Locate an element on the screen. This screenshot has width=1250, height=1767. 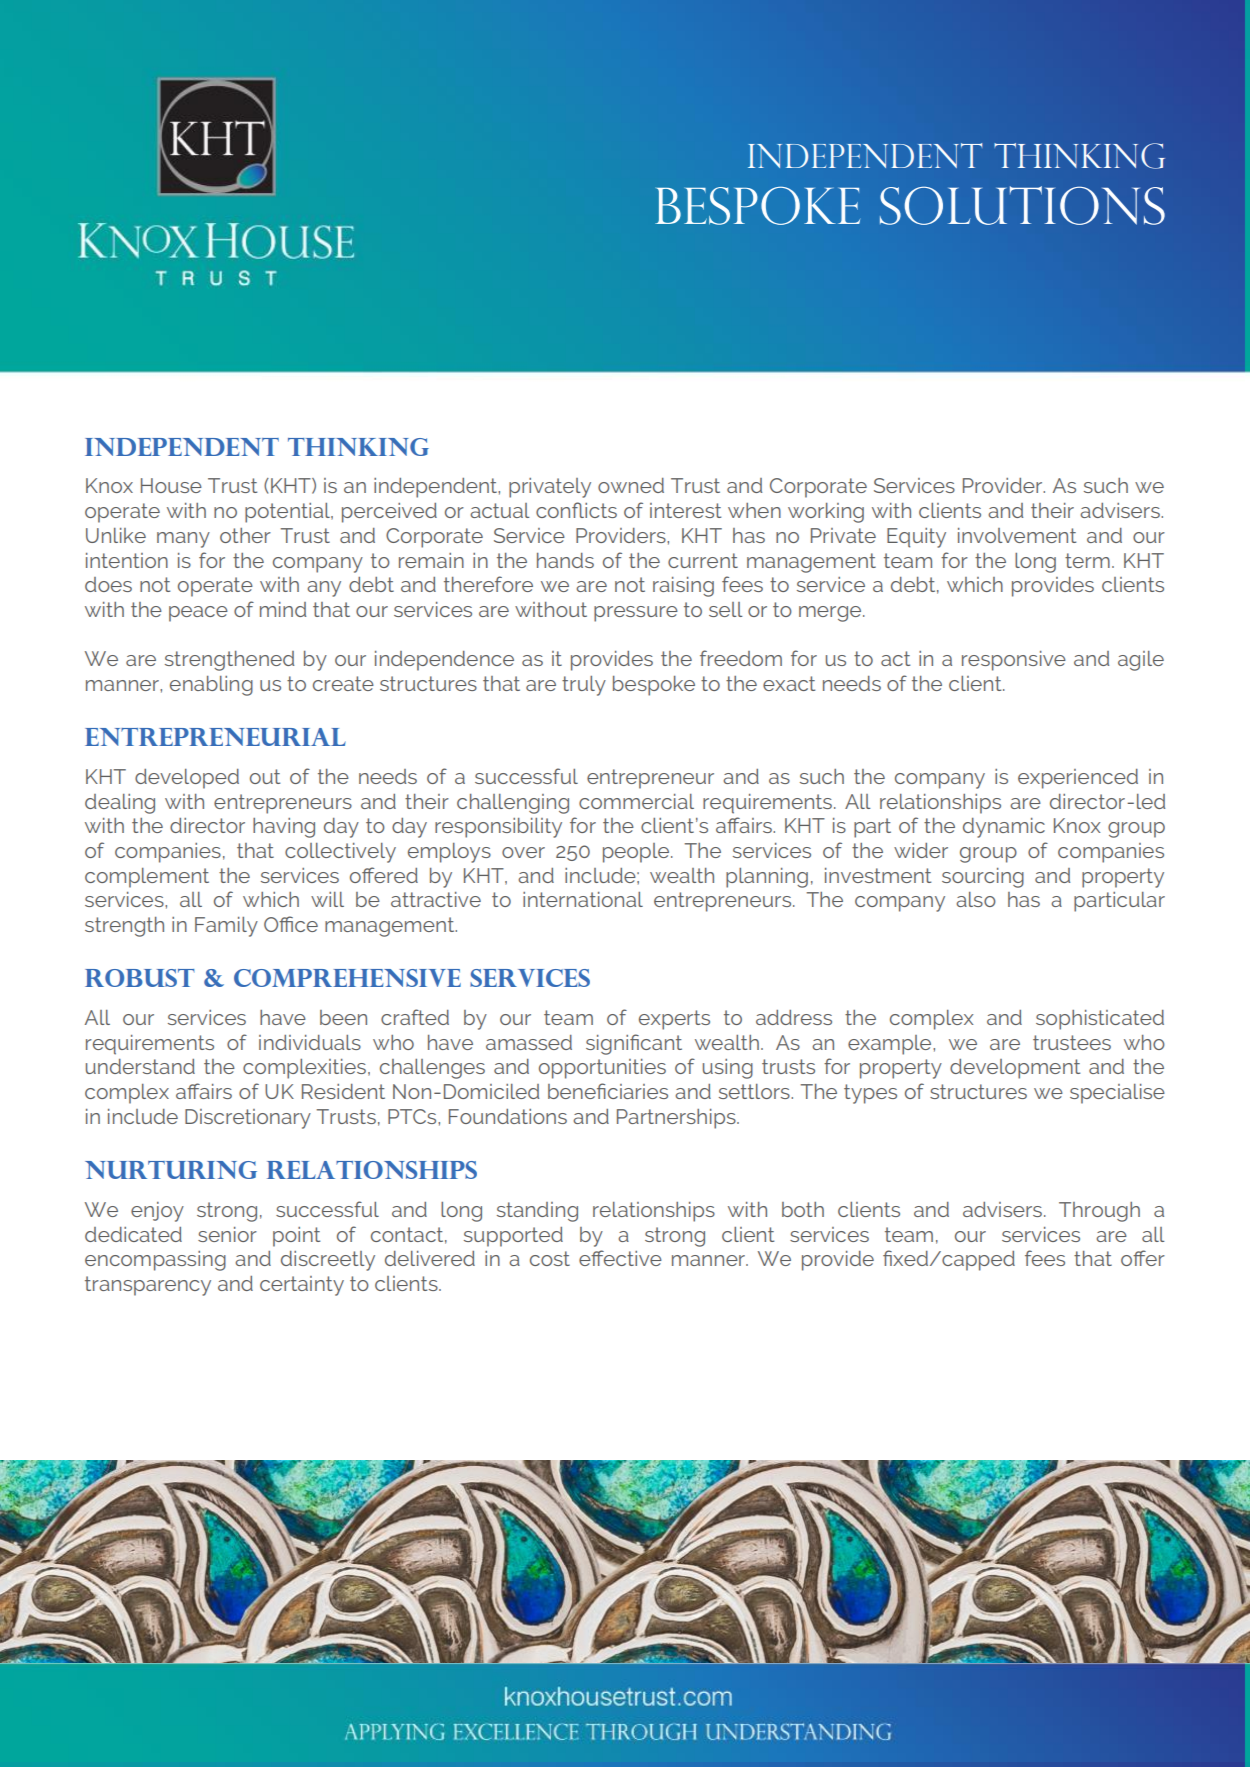
sophisticated is located at coordinates (1100, 1020).
